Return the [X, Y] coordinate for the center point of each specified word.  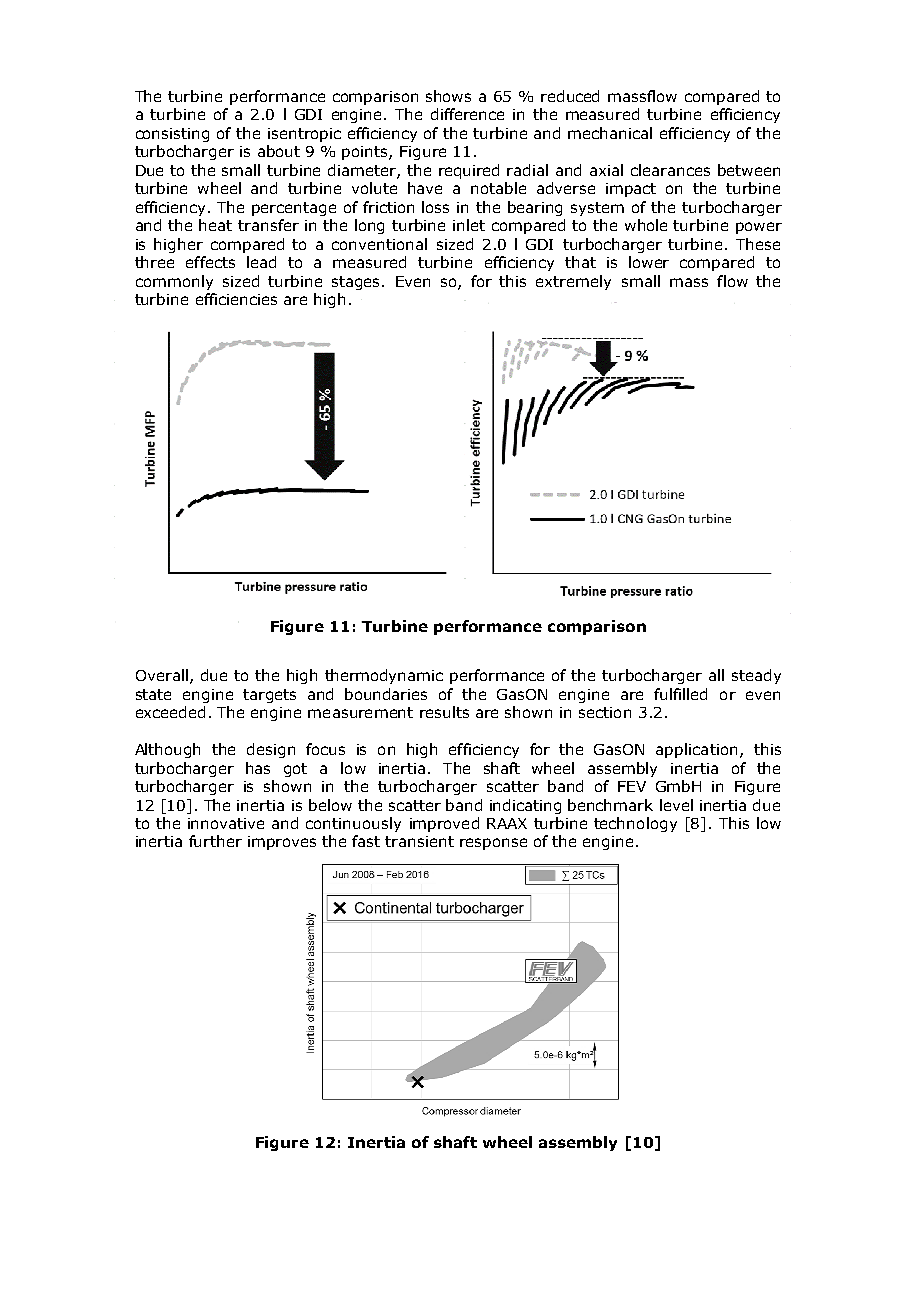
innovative [226, 823]
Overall [162, 675]
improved [444, 824]
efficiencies [236, 299]
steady [756, 676]
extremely [573, 282]
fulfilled [680, 694]
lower [649, 262]
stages [357, 283]
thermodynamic [384, 676]
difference [467, 114]
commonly [174, 282]
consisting [172, 135]
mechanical [610, 133]
